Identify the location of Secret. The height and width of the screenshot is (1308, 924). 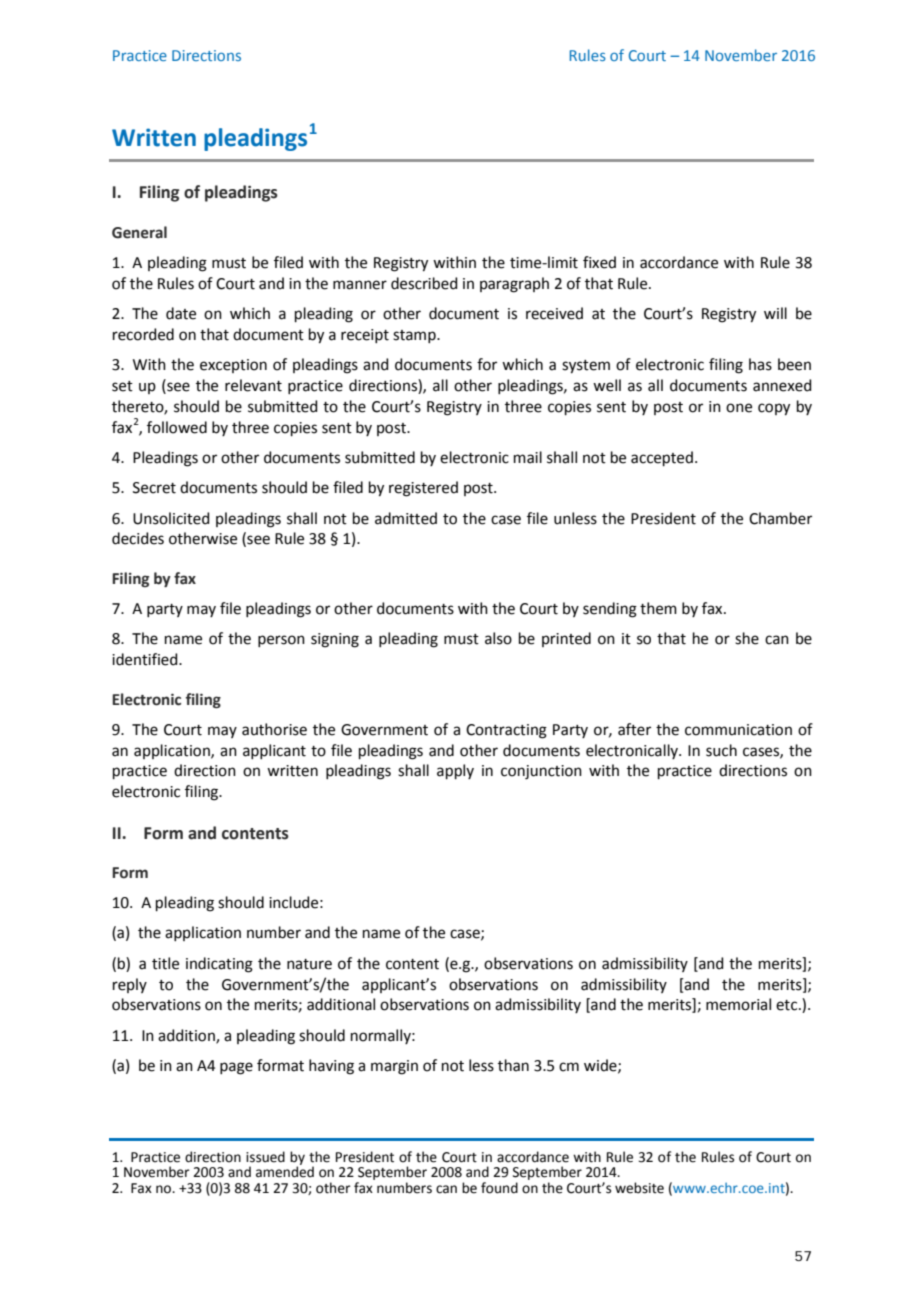
(154, 488).
